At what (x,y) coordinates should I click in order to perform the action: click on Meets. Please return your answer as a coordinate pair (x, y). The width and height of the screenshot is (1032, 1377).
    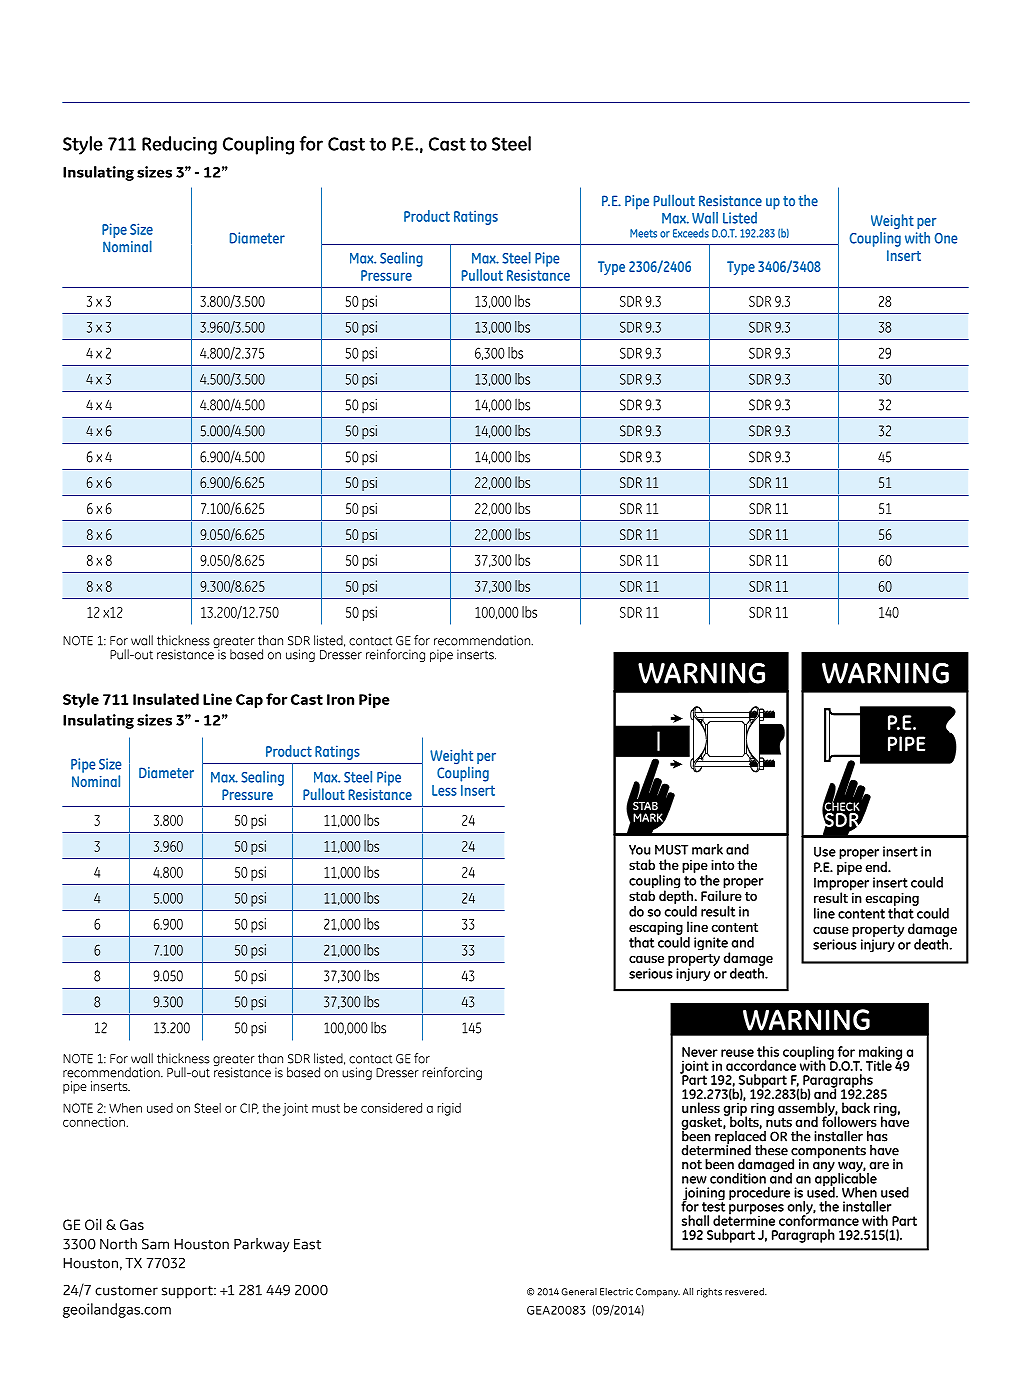
    Looking at the image, I should click on (643, 233).
